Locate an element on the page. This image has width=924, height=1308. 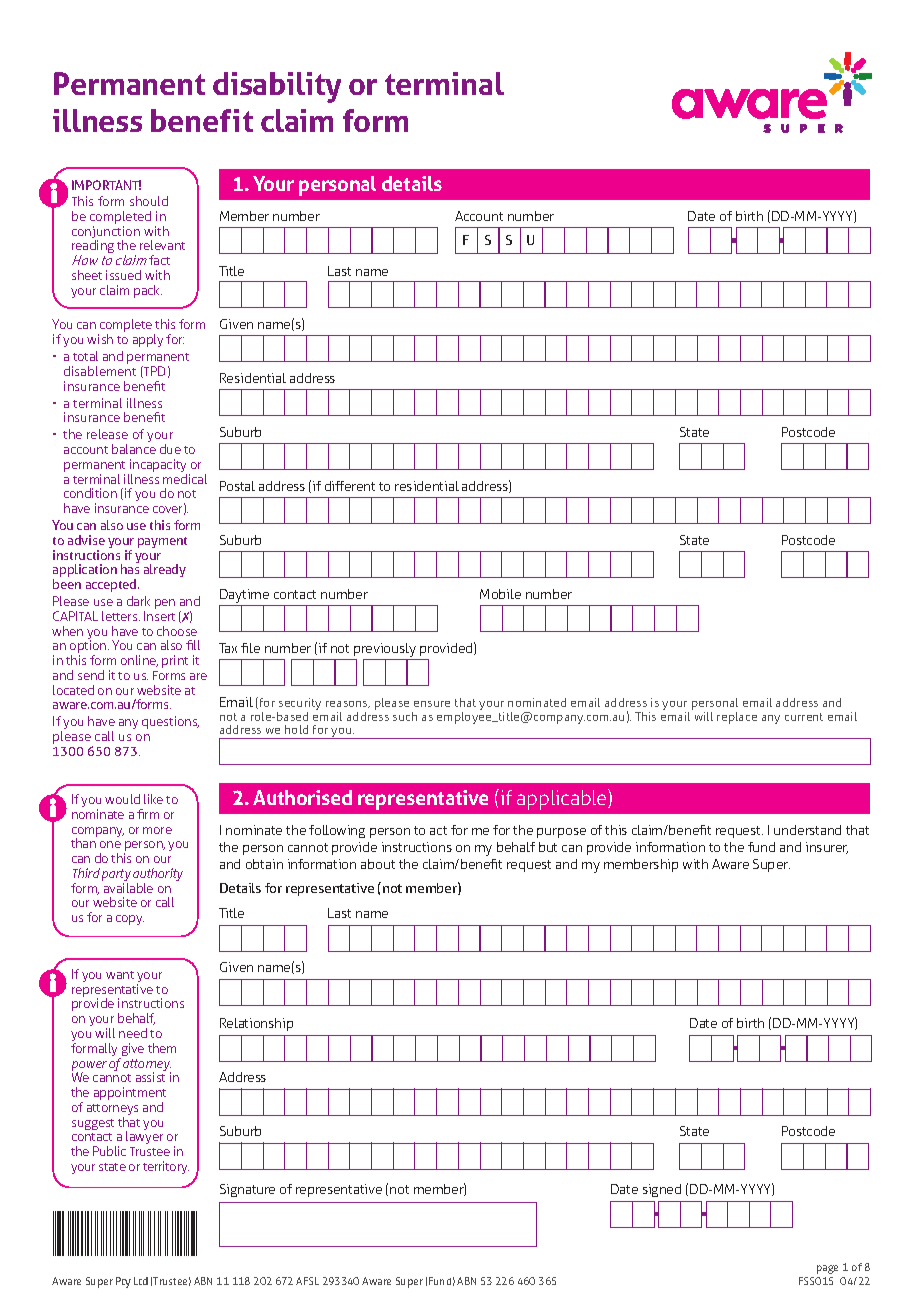
Ltd is located at coordinates (141, 1281).
